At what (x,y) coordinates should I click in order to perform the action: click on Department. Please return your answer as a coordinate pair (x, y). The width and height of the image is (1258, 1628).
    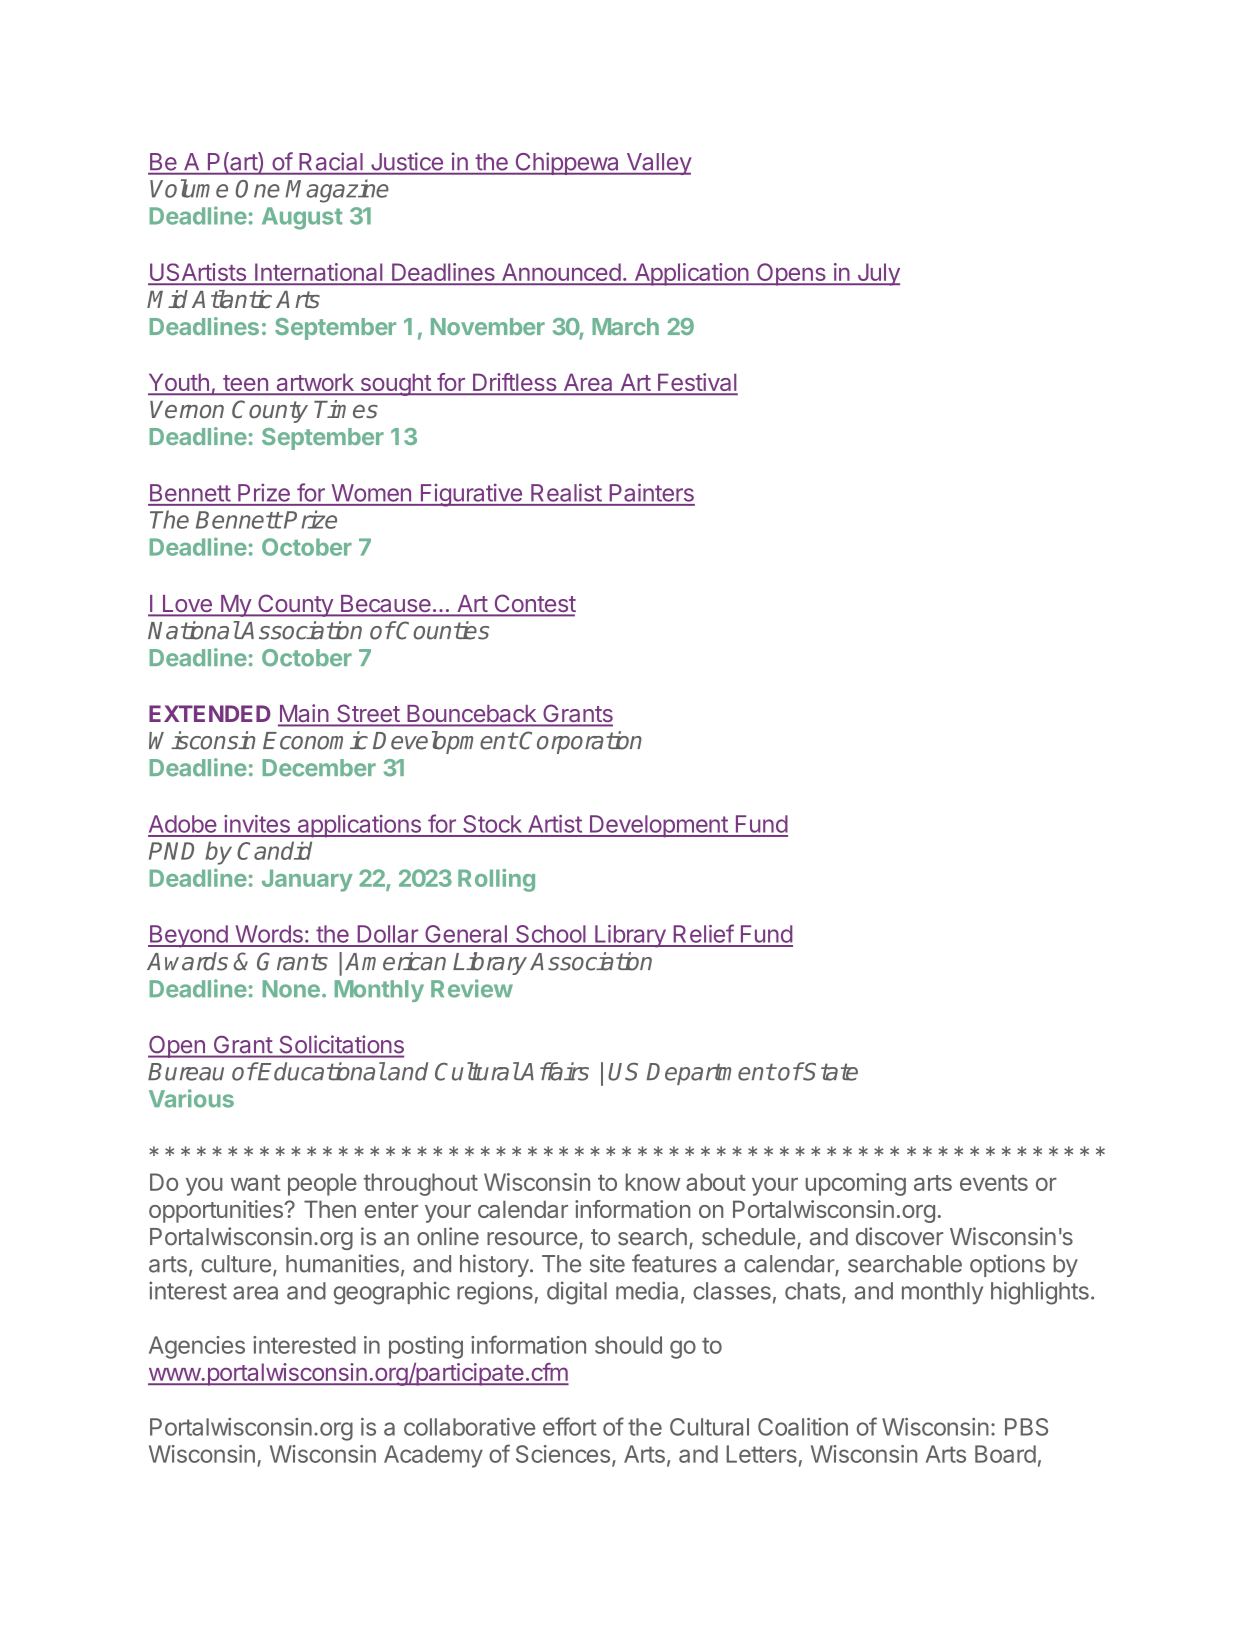
    Looking at the image, I should click on (710, 1074).
